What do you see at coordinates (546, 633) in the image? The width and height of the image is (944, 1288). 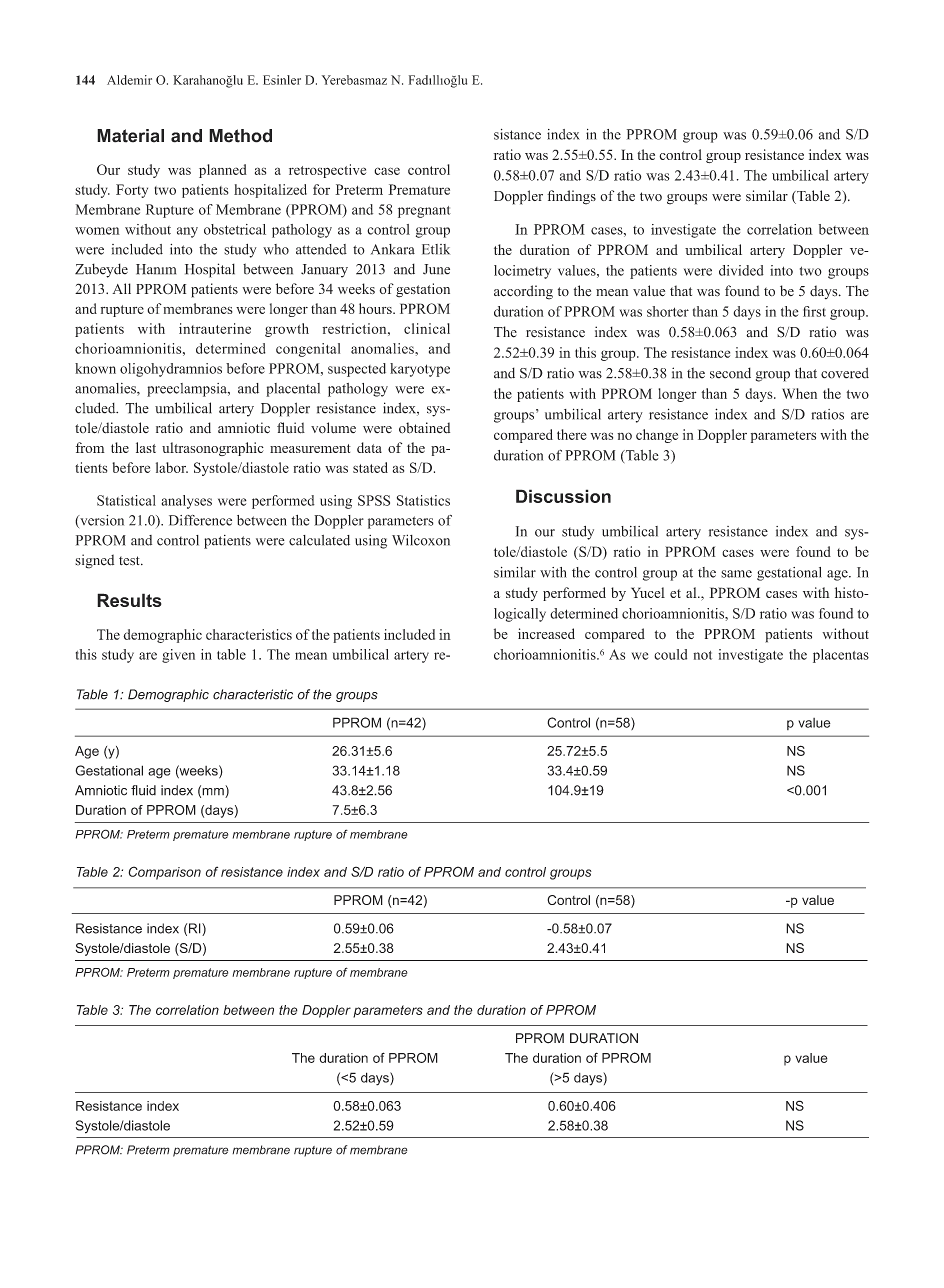 I see `increased` at bounding box center [546, 633].
